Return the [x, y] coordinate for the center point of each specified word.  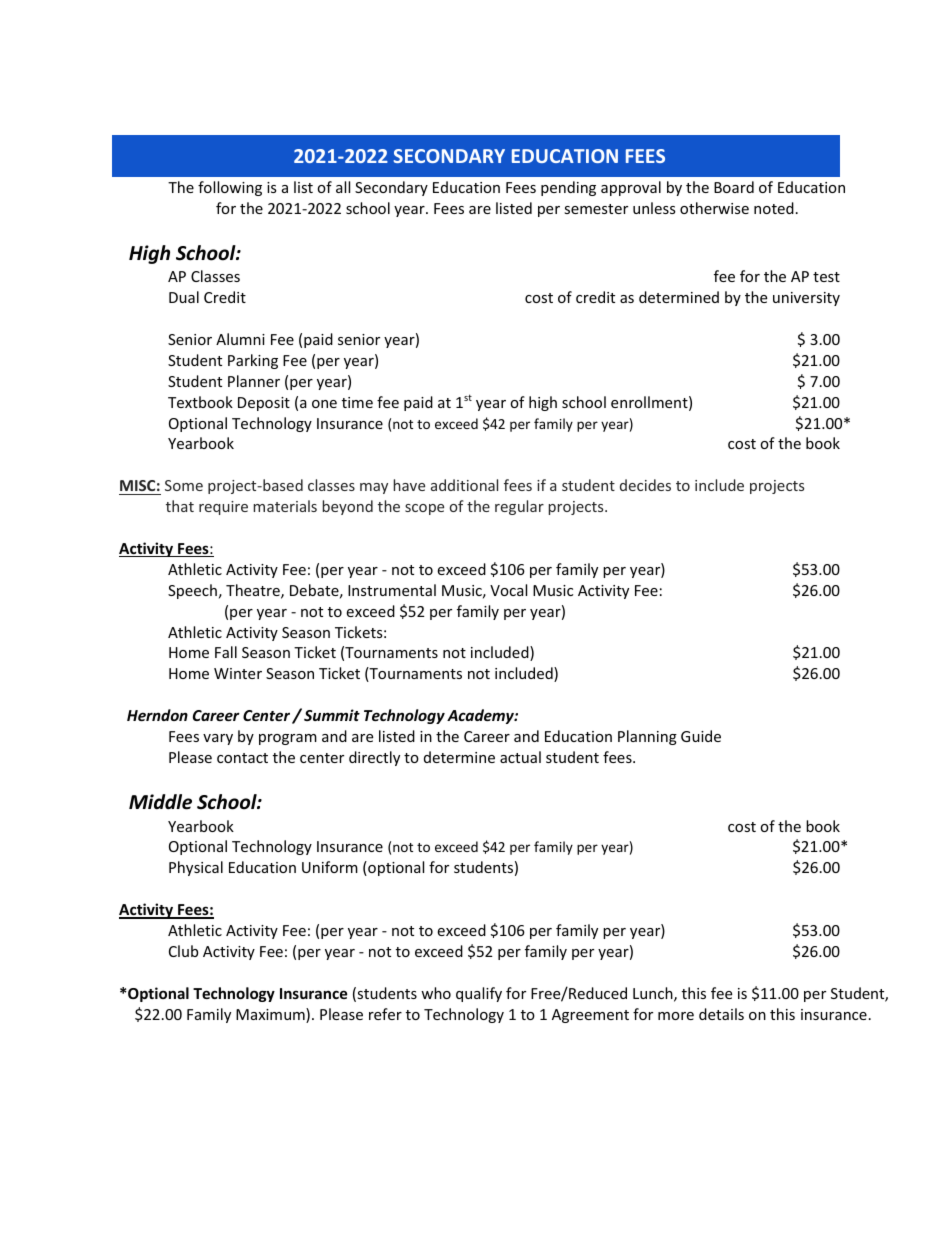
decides [645, 485]
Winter [238, 673]
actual [520, 757]
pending [568, 188]
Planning [647, 737]
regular [519, 507]
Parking [253, 361]
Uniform [330, 867]
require [223, 508]
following [230, 188]
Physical [196, 868]
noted [774, 208]
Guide [701, 736]
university [806, 299]
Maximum [271, 1015]
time [357, 402]
